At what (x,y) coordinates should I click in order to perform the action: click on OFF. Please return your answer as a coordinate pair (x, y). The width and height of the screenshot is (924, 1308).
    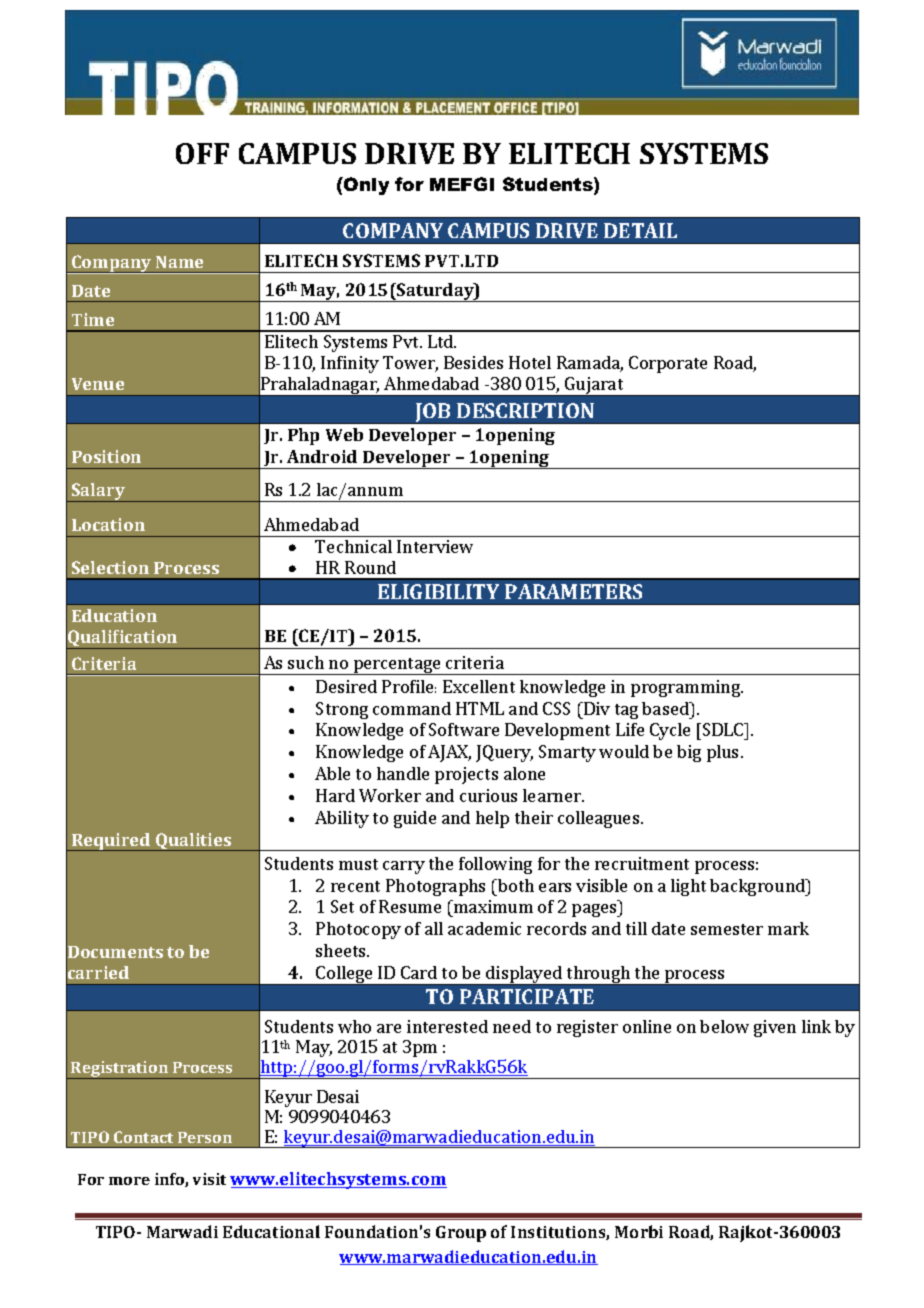
    Looking at the image, I should click on (202, 153).
